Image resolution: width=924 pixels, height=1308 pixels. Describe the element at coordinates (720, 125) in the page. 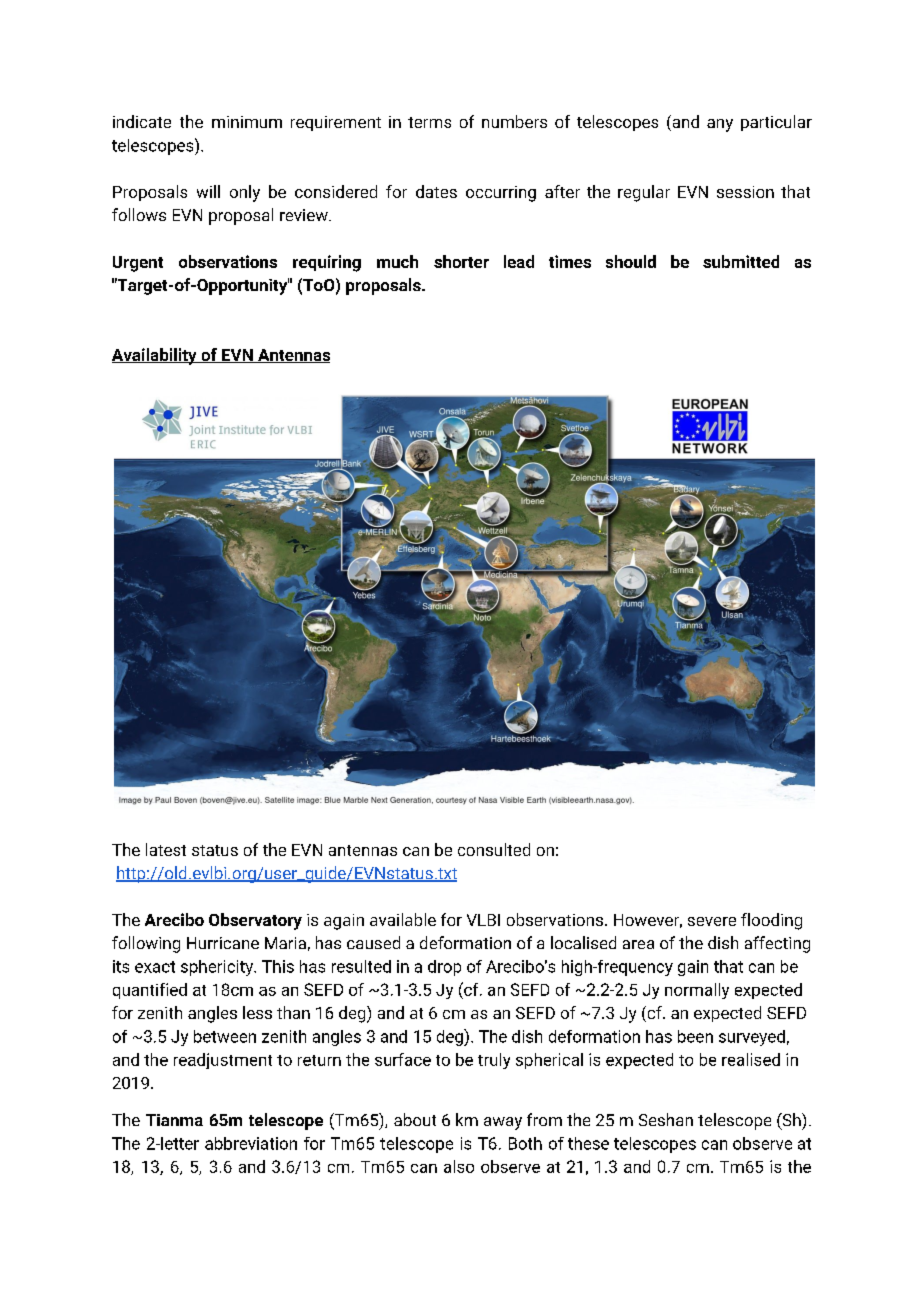

I see `any` at that location.
